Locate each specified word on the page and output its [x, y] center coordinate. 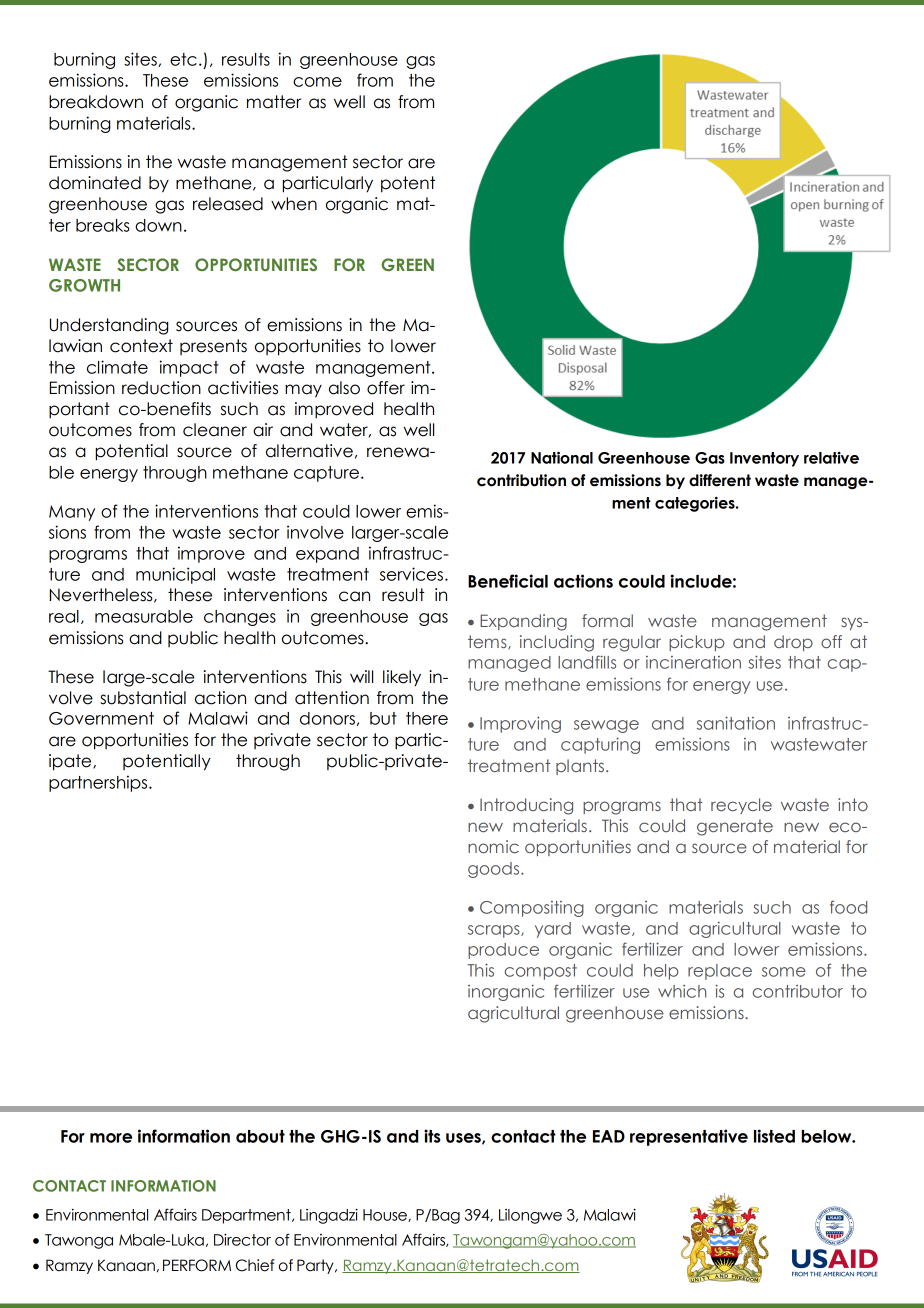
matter [274, 102]
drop [793, 643]
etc [183, 59]
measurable [144, 616]
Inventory [764, 459]
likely [402, 678]
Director [242, 1240]
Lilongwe [530, 1216]
